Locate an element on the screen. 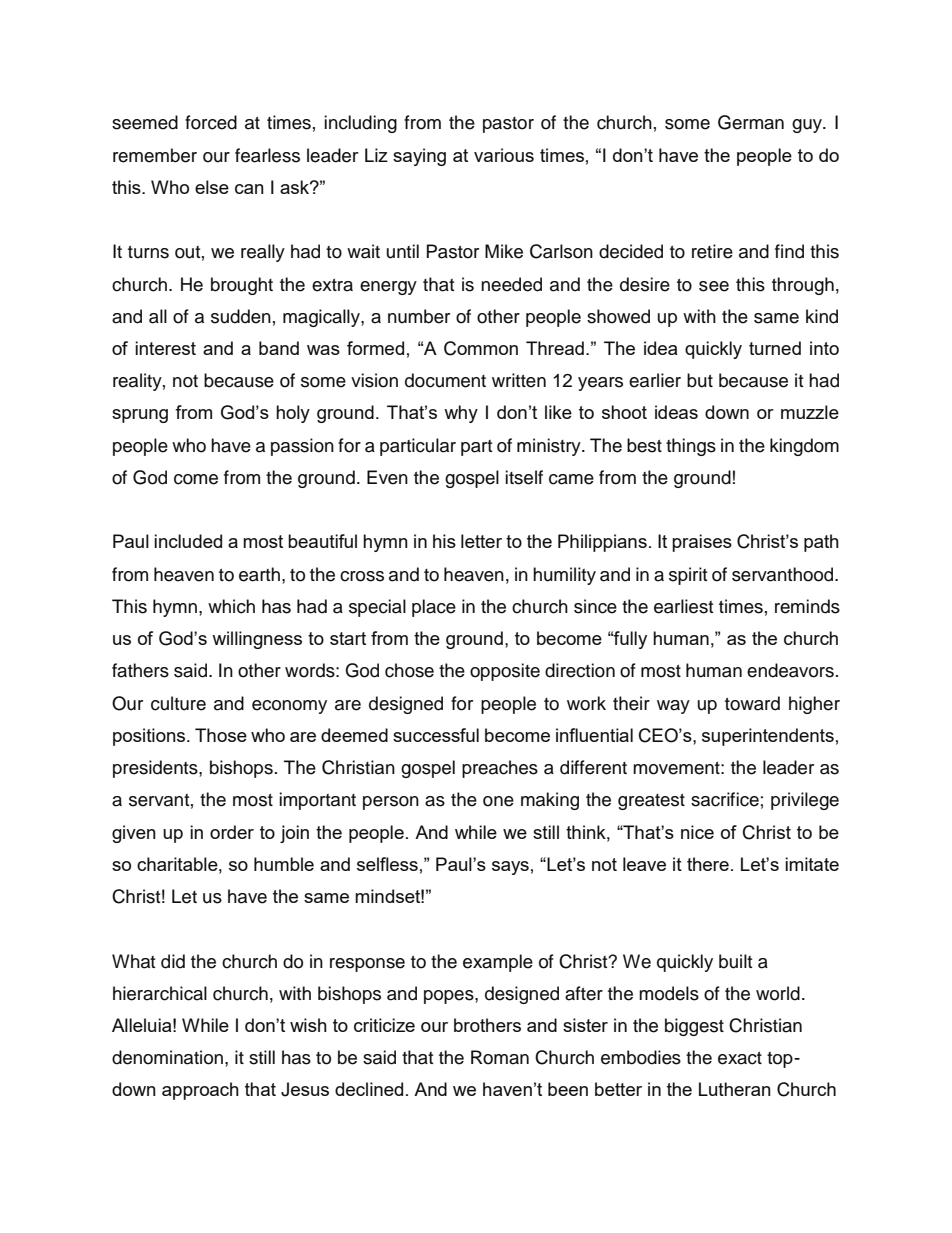 This screenshot has width=952, height=1233. forced is located at coordinates (211, 122).
